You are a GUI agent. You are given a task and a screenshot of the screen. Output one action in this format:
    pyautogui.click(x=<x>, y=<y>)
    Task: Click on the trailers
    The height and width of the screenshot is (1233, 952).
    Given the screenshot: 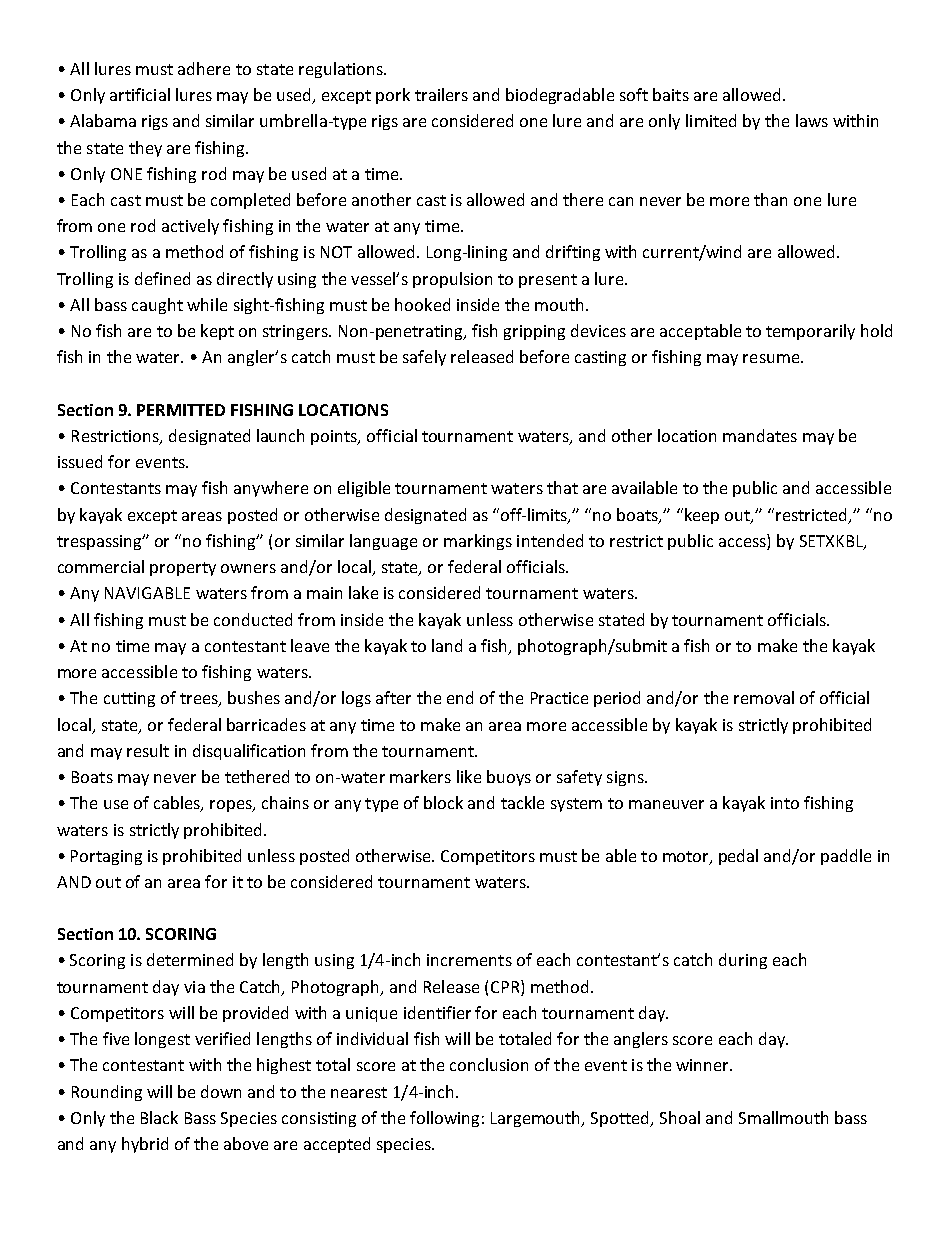 What is the action you would take?
    pyautogui.click(x=441, y=94)
